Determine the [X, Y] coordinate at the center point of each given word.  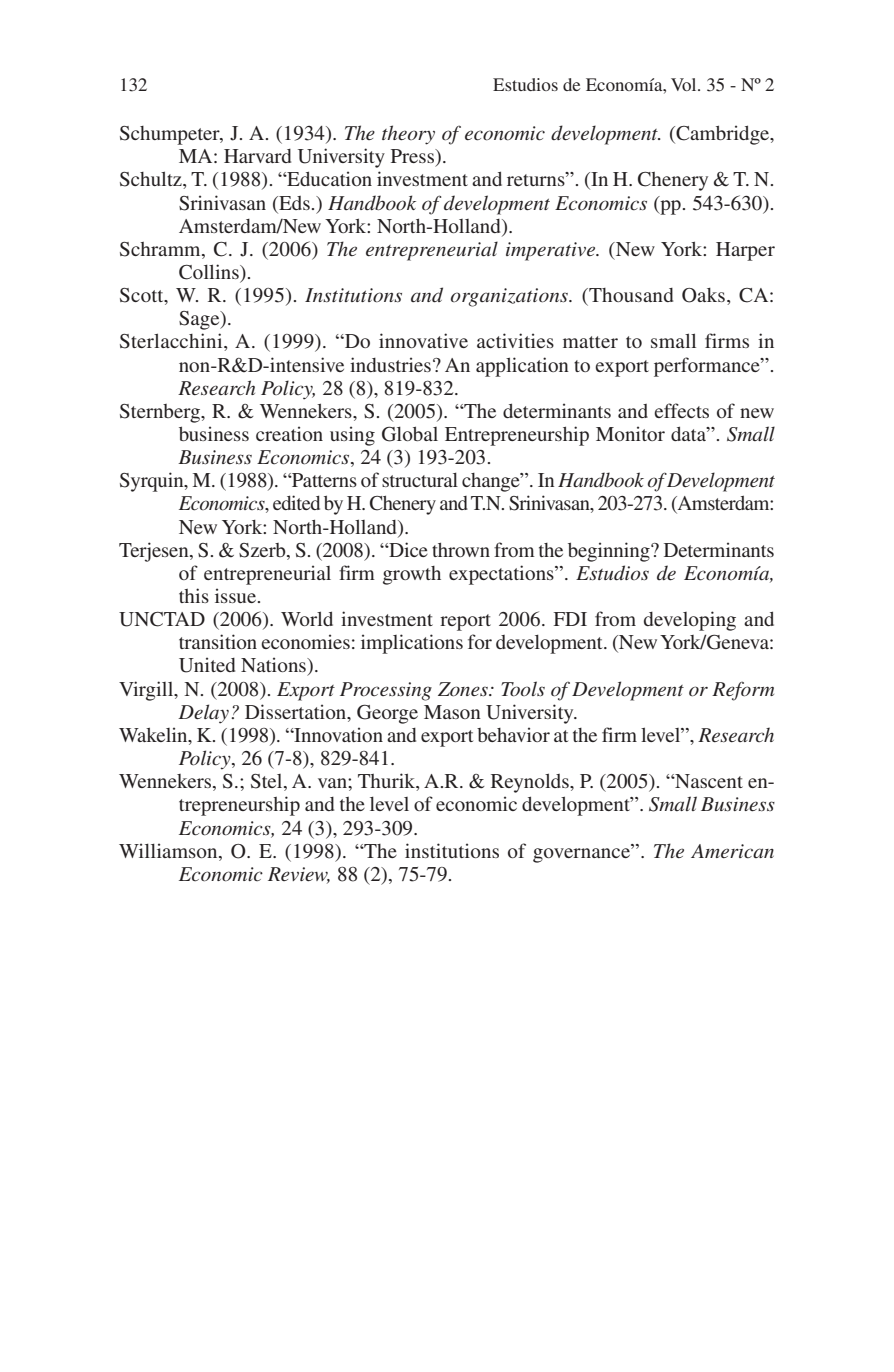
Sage [200, 320]
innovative [423, 340]
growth [412, 575]
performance [708, 367]
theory [408, 135]
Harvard [257, 156]
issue [237, 595]
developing [690, 621]
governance [582, 854]
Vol [685, 84]
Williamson [169, 850]
